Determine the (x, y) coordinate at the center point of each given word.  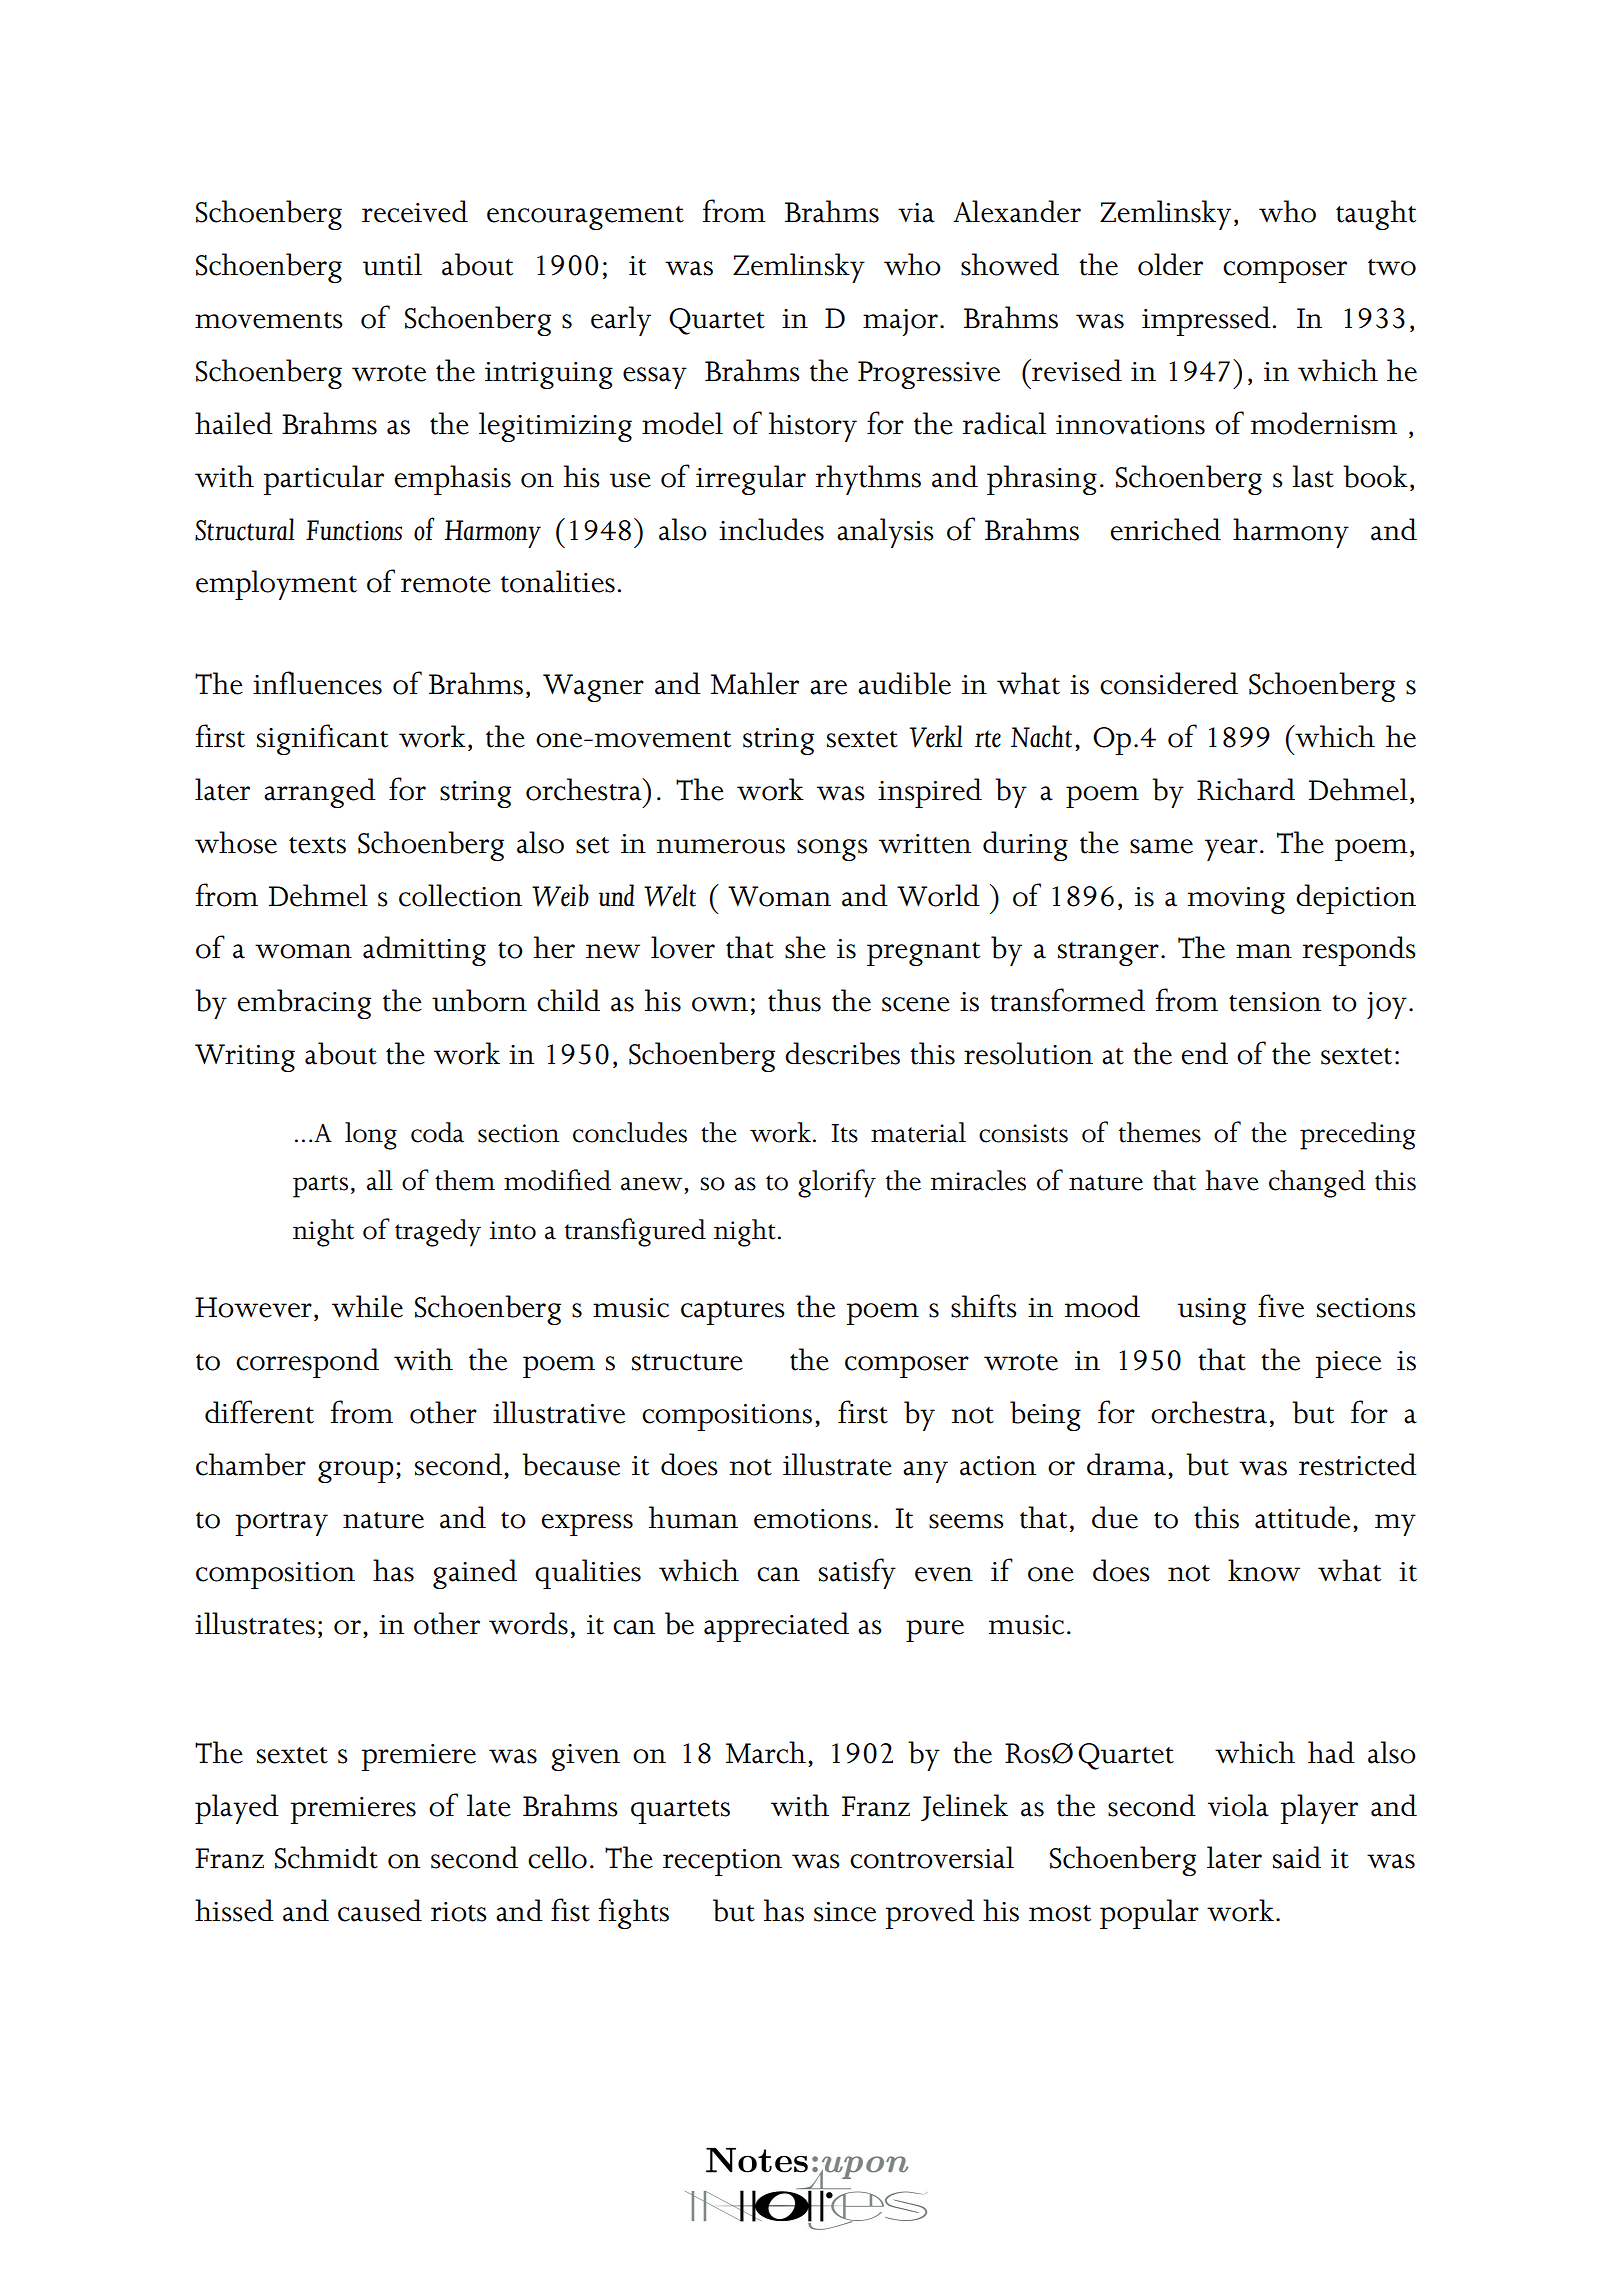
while (367, 1306)
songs (832, 850)
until (392, 264)
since (845, 1912)
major (900, 322)
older (1170, 264)
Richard (1246, 789)
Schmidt (326, 1857)
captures (733, 1313)
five (1281, 1306)
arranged (320, 793)
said (1297, 1857)
